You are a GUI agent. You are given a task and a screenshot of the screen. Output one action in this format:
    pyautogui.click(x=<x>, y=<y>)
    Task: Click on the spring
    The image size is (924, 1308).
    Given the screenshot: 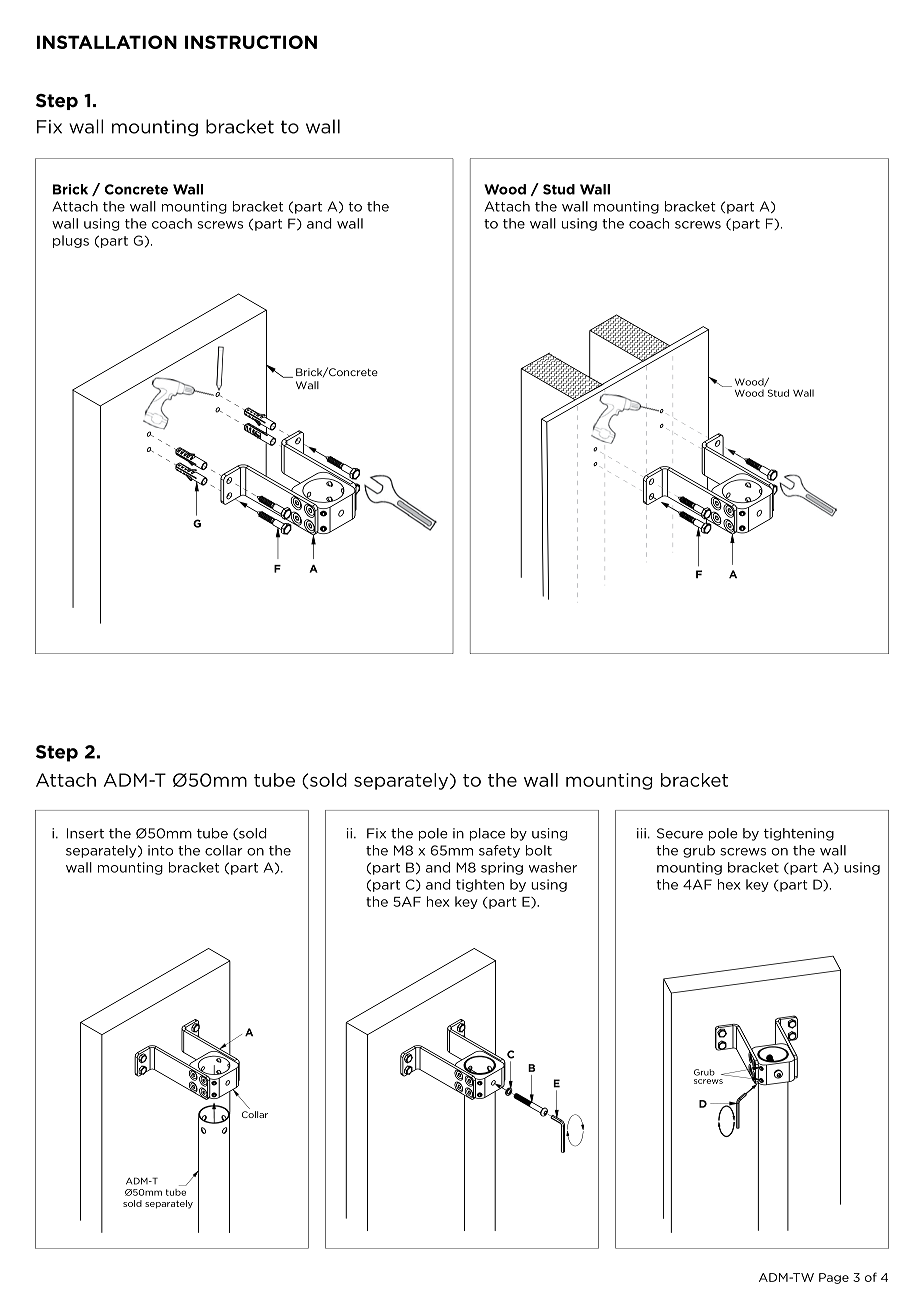 What is the action you would take?
    pyautogui.click(x=502, y=868)
